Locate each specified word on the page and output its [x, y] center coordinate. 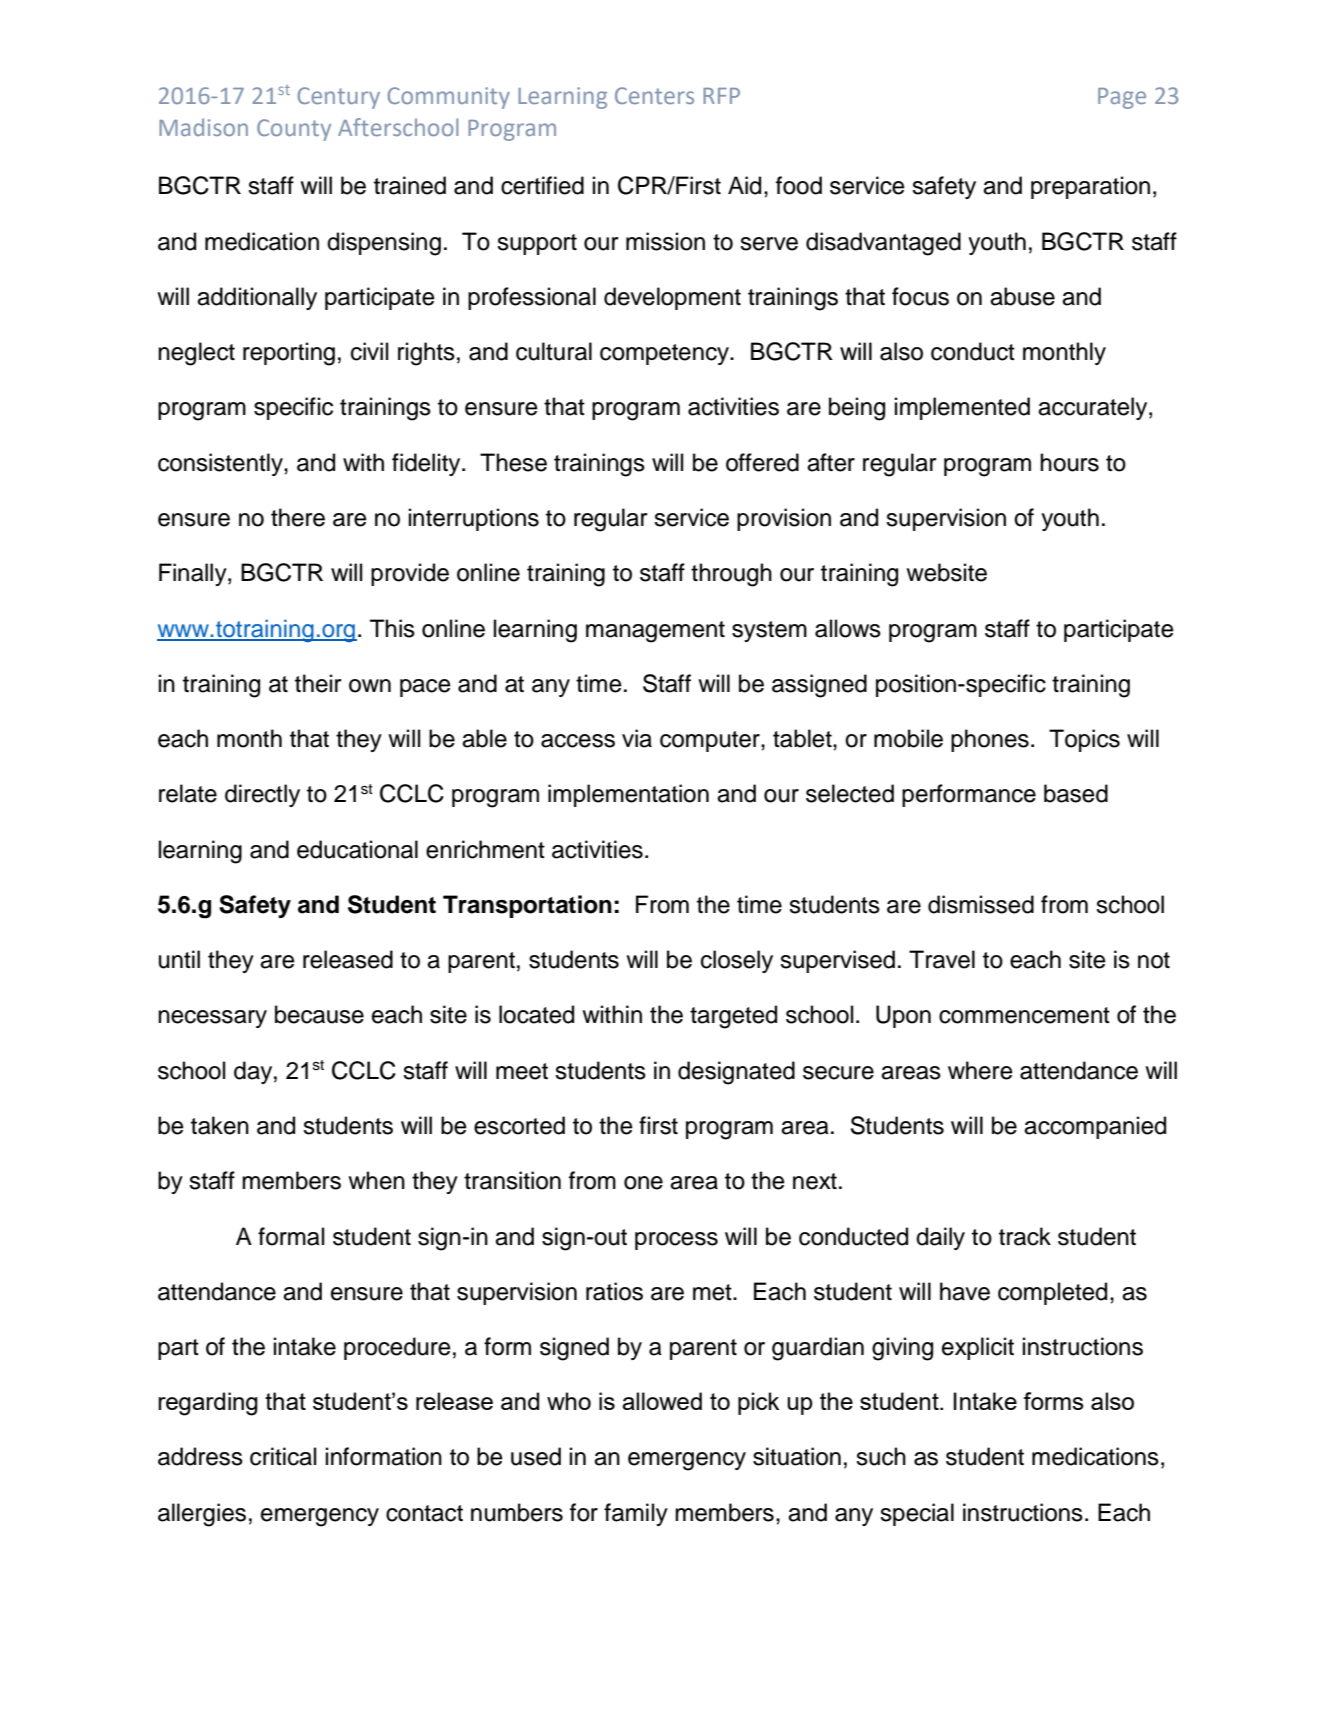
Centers [654, 95]
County [294, 130]
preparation [1090, 187]
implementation [628, 795]
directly [262, 795]
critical [283, 1456]
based [1076, 793]
